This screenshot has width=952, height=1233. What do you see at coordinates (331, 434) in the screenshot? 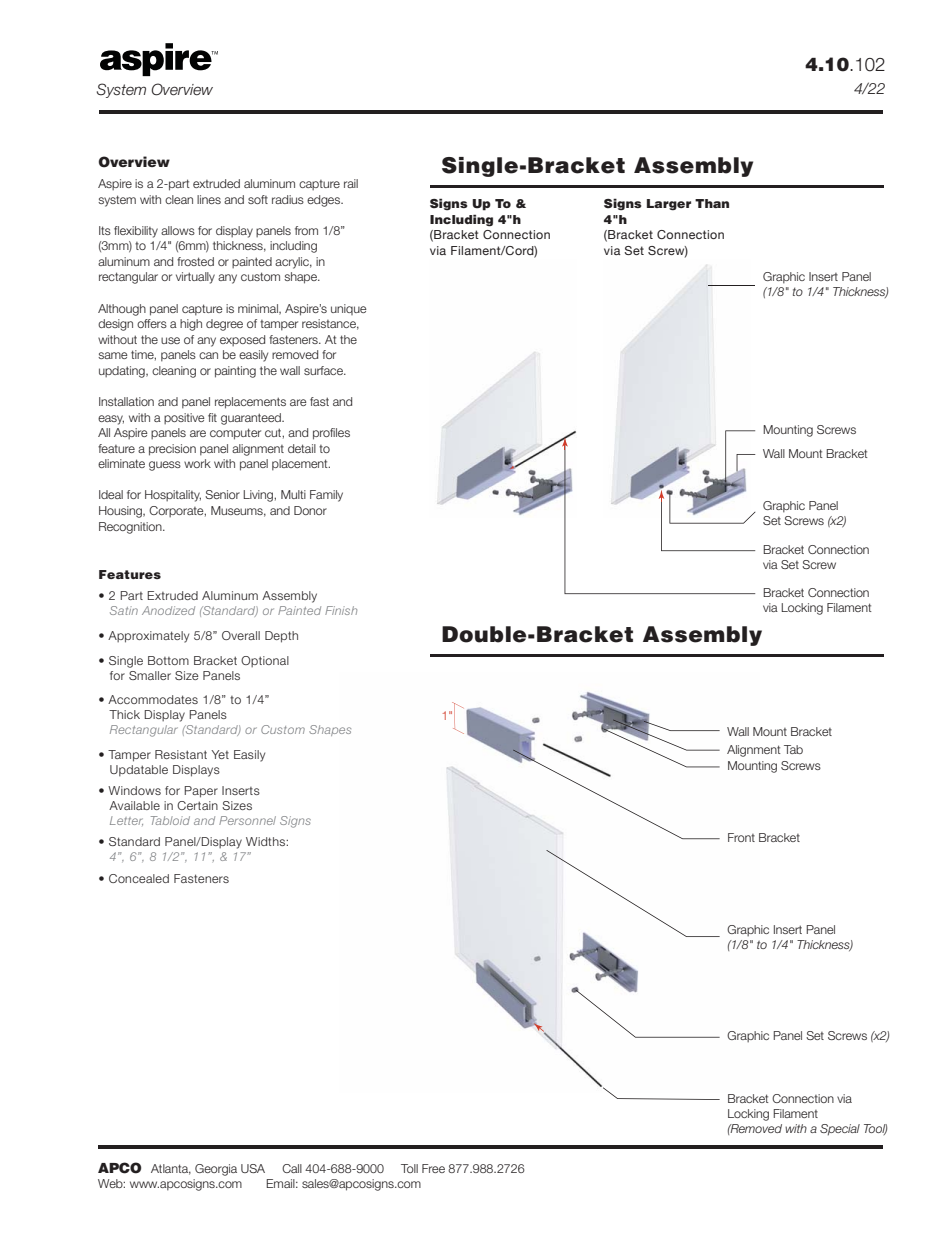
I see `profiles` at bounding box center [331, 434].
